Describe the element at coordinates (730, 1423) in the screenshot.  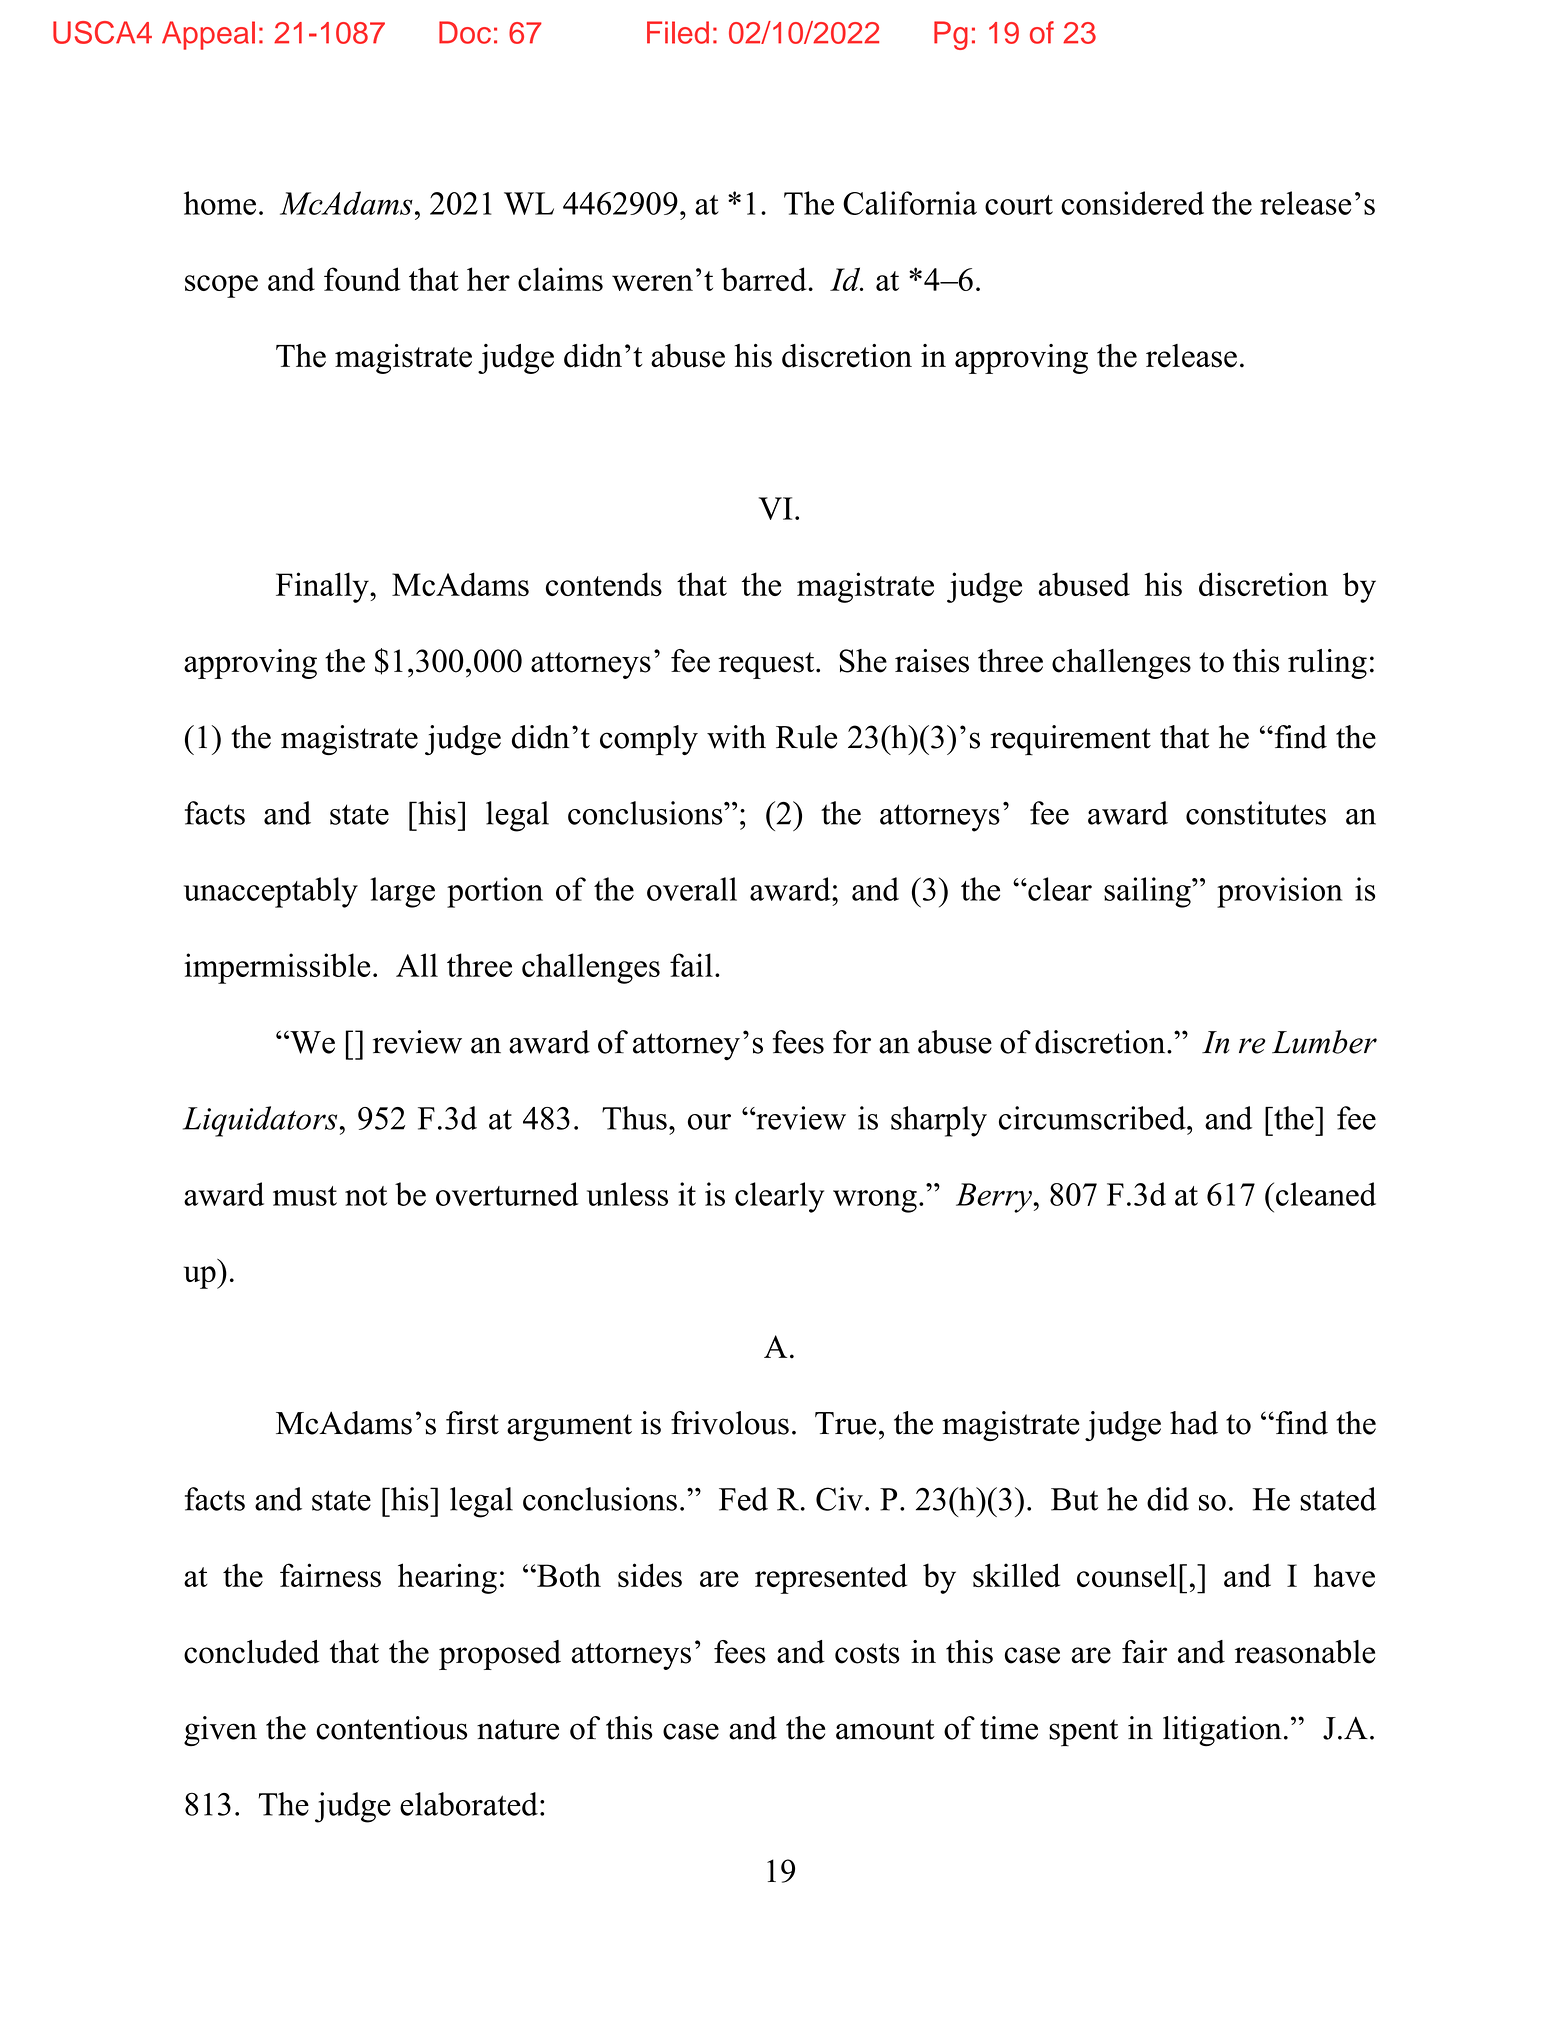
I see `frivolous` at that location.
